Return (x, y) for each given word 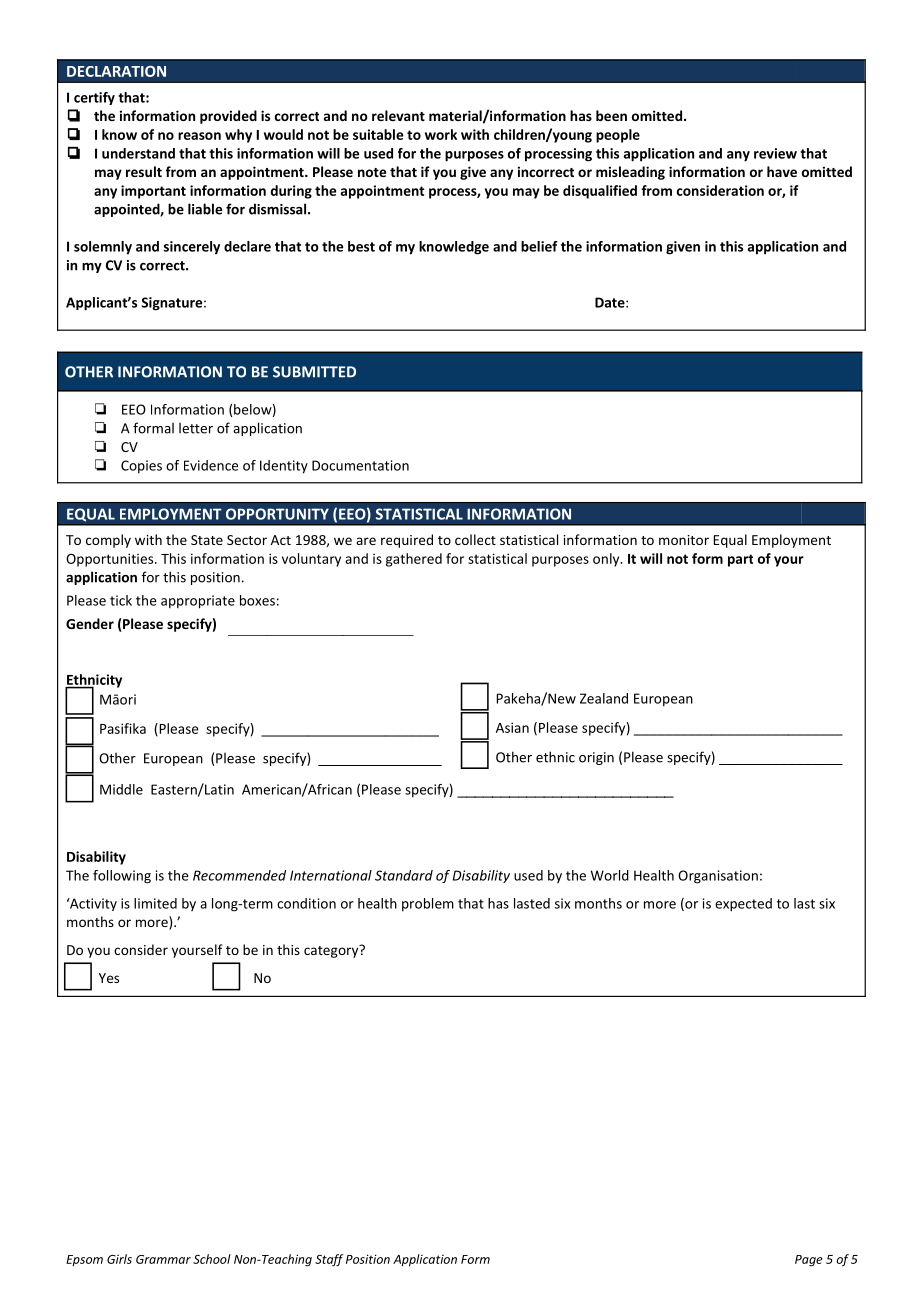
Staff (329, 1260)
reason (199, 136)
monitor (684, 540)
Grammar (163, 1259)
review (775, 153)
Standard (404, 875)
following (122, 877)
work (441, 134)
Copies (141, 467)
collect (475, 539)
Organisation (718, 877)
